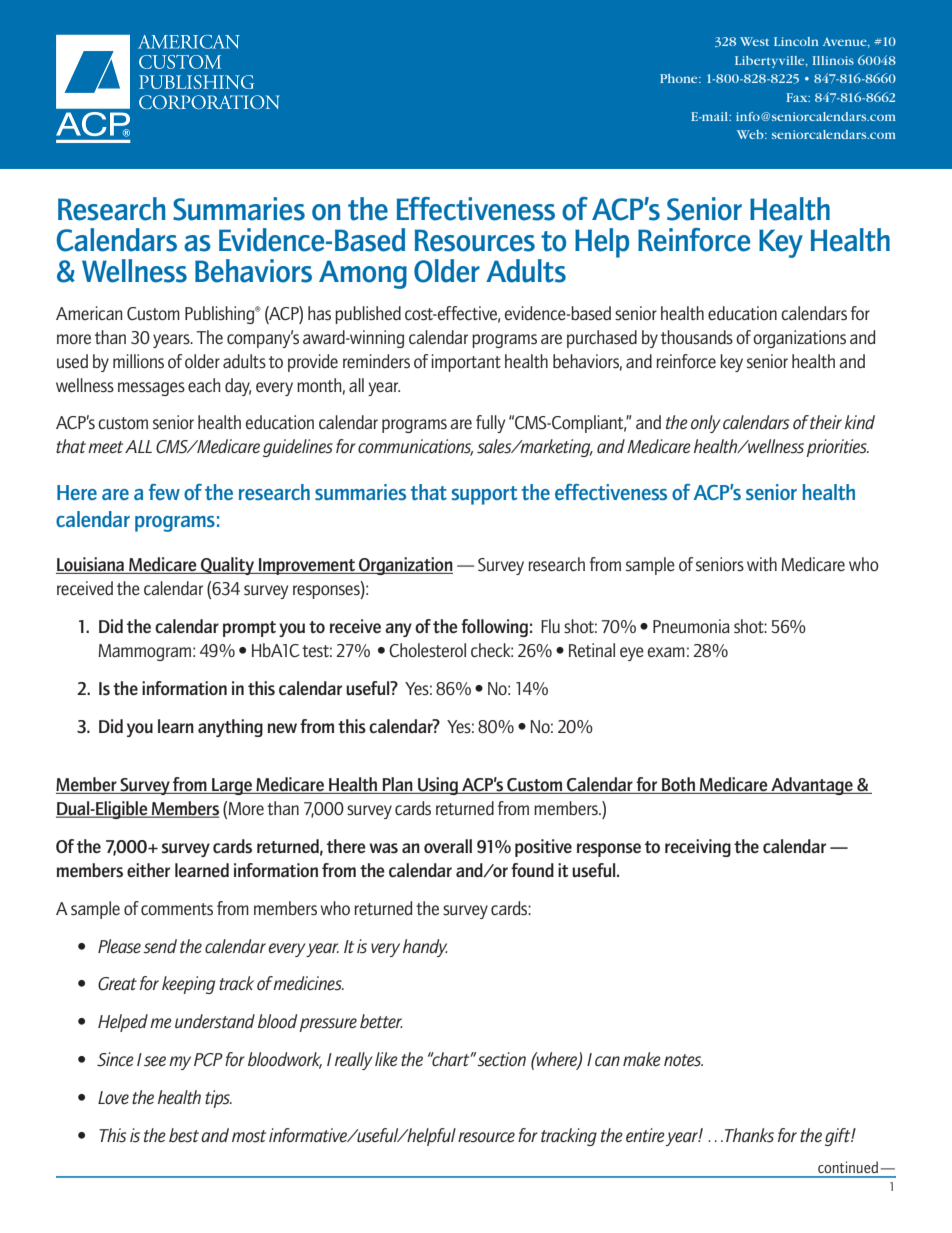  I want to click on Large, so click(232, 786).
